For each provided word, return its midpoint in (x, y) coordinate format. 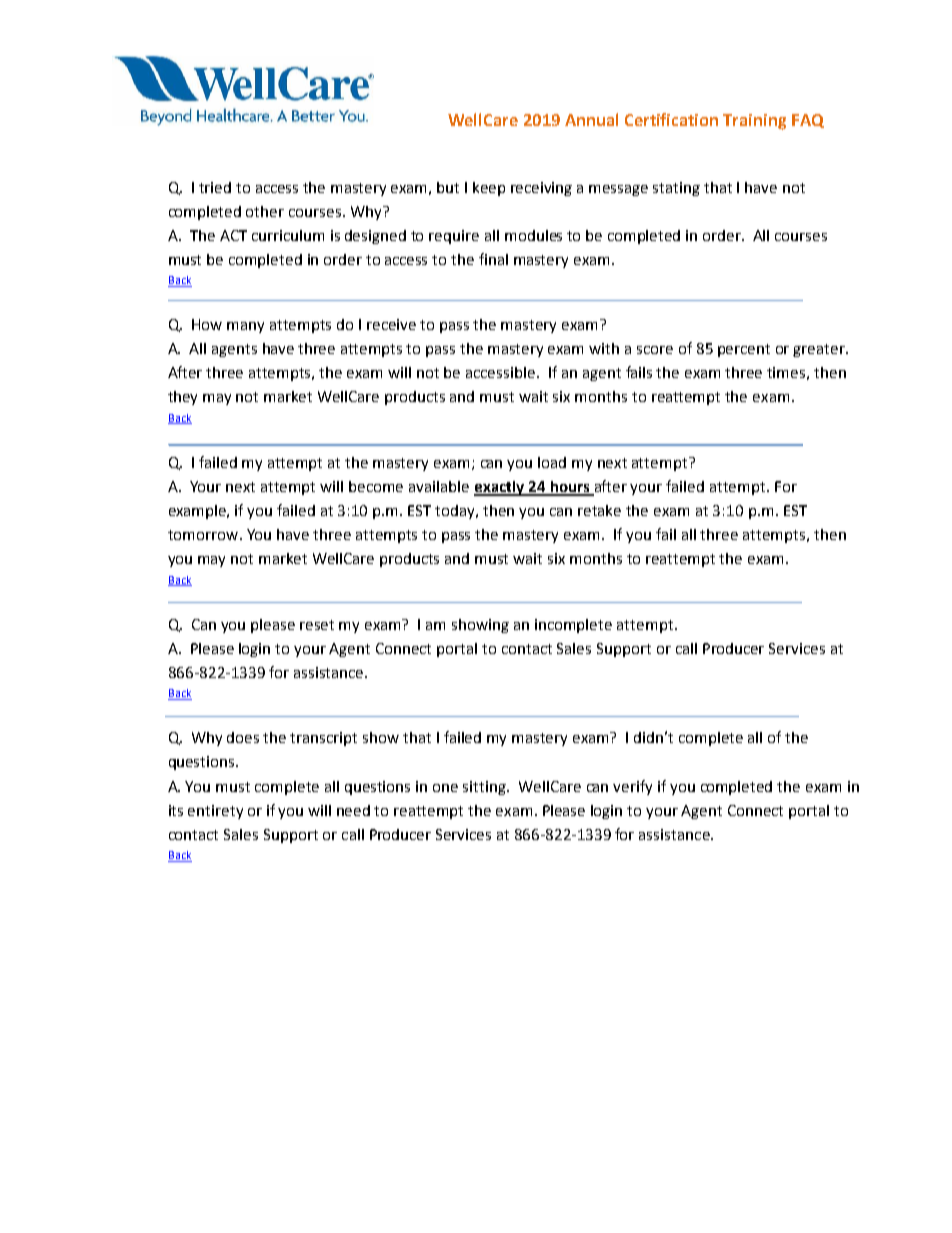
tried (215, 187)
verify (632, 787)
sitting (485, 788)
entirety (215, 812)
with (604, 348)
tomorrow (204, 535)
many (245, 327)
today (456, 512)
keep (489, 189)
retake (599, 510)
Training (754, 122)
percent (744, 350)
